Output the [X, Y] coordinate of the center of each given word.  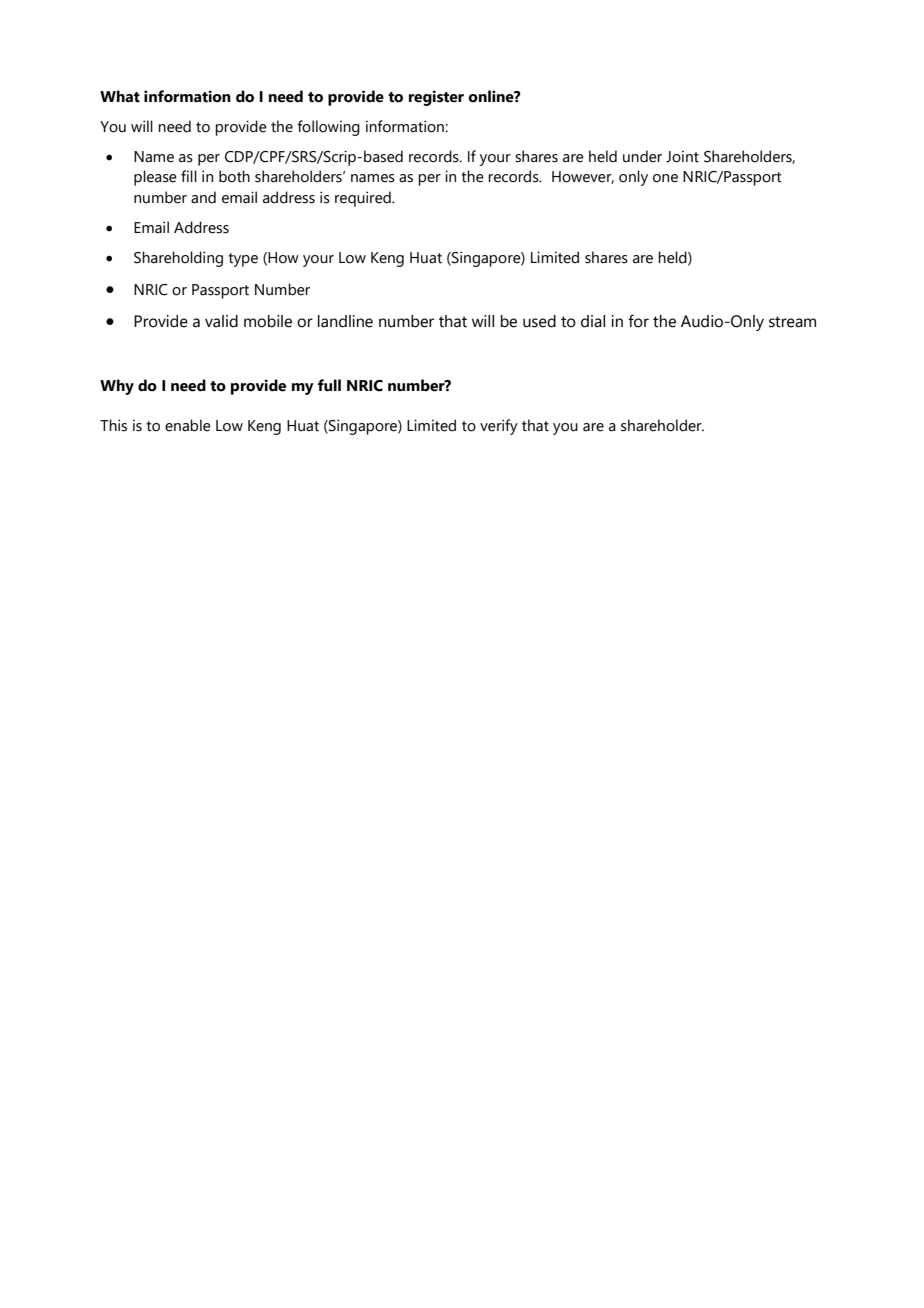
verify [499, 427]
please [155, 178]
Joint [682, 156]
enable [188, 425]
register [436, 98]
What [120, 96]
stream [792, 322]
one [665, 178]
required [364, 199]
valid [221, 321]
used [539, 321]
